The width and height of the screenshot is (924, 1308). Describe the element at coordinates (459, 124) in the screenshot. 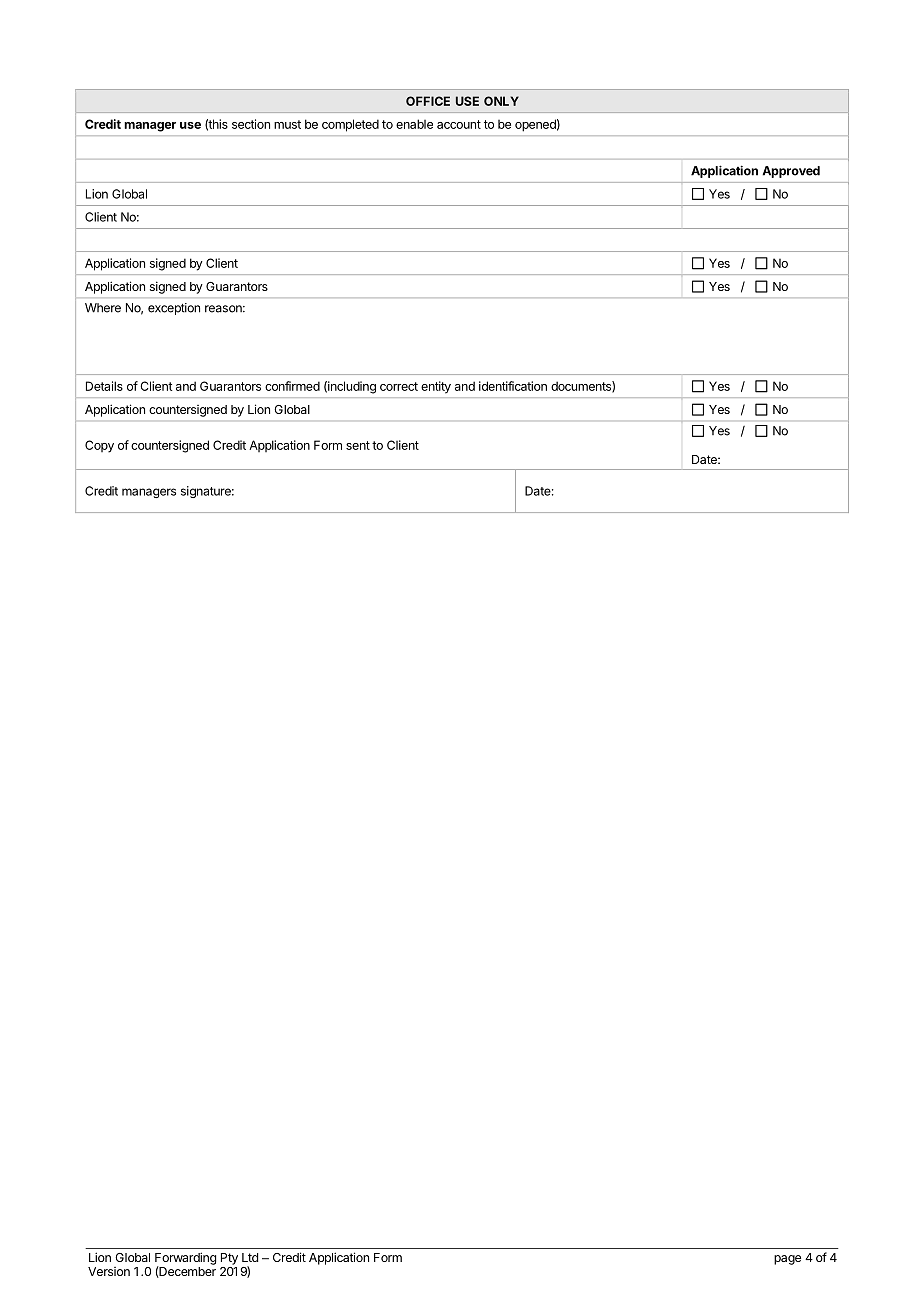

I see `account` at that location.
